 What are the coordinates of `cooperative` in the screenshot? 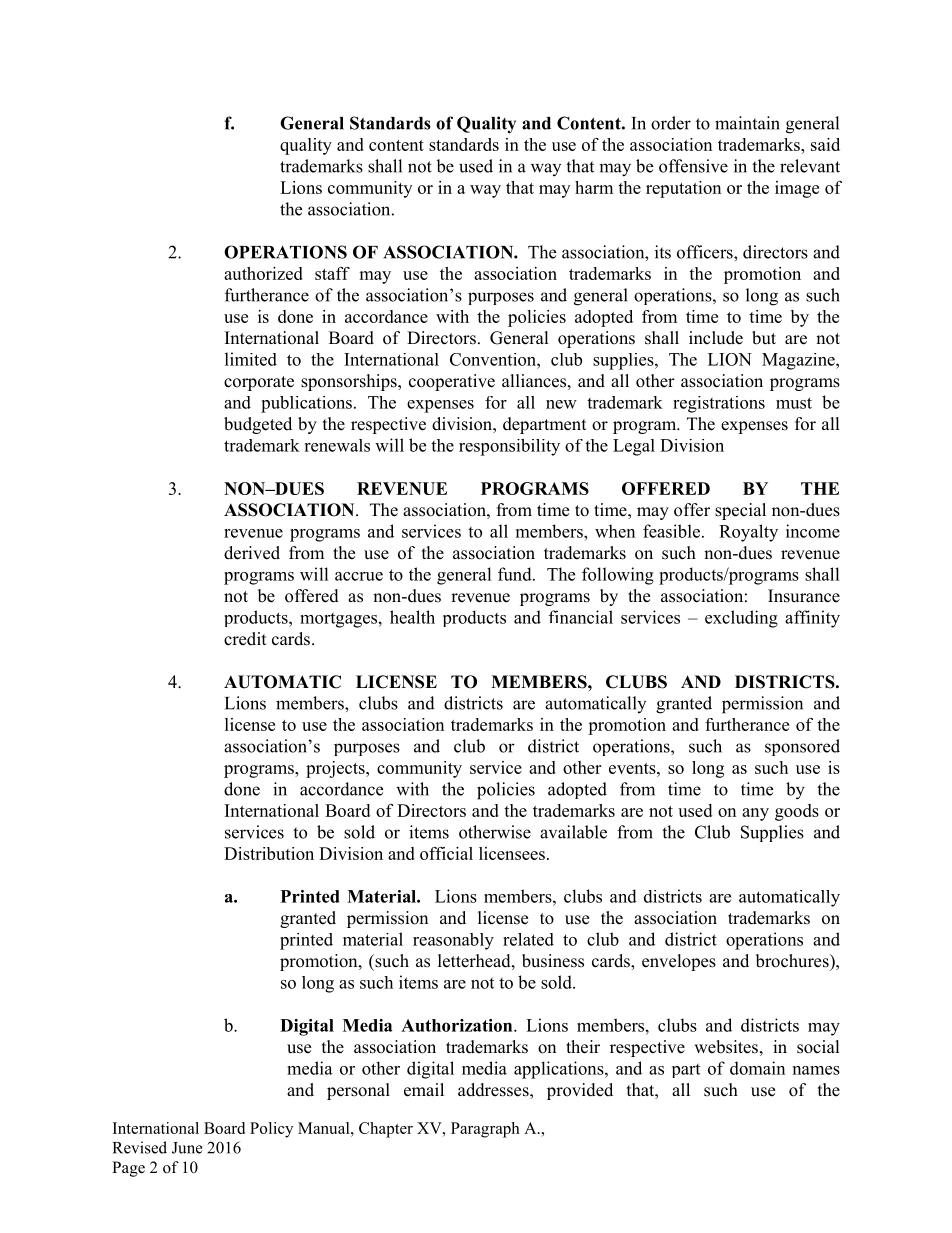 It's located at (452, 382).
